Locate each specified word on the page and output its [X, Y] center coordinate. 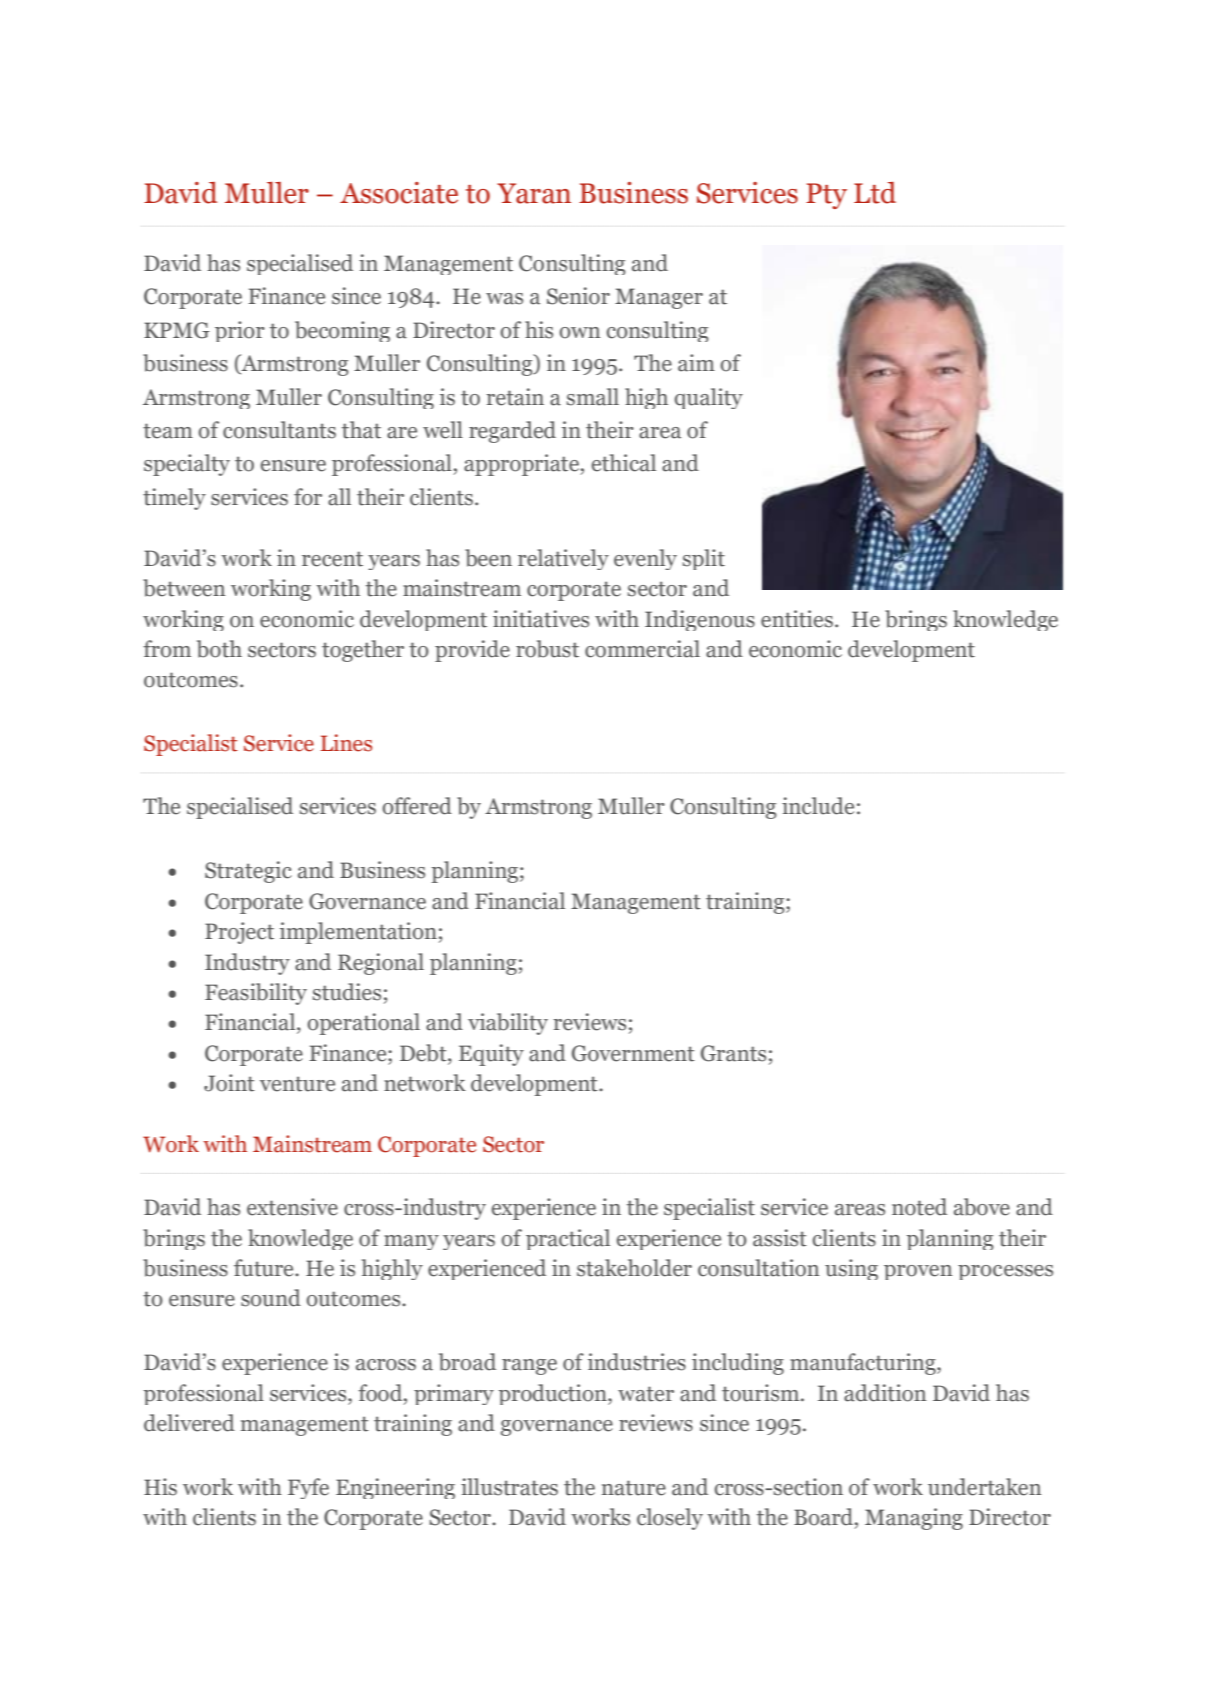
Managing [914, 1519]
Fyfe [308, 1488]
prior [240, 331]
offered [417, 806]
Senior [578, 296]
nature [634, 1488]
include [818, 806]
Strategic [248, 872]
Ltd [875, 193]
